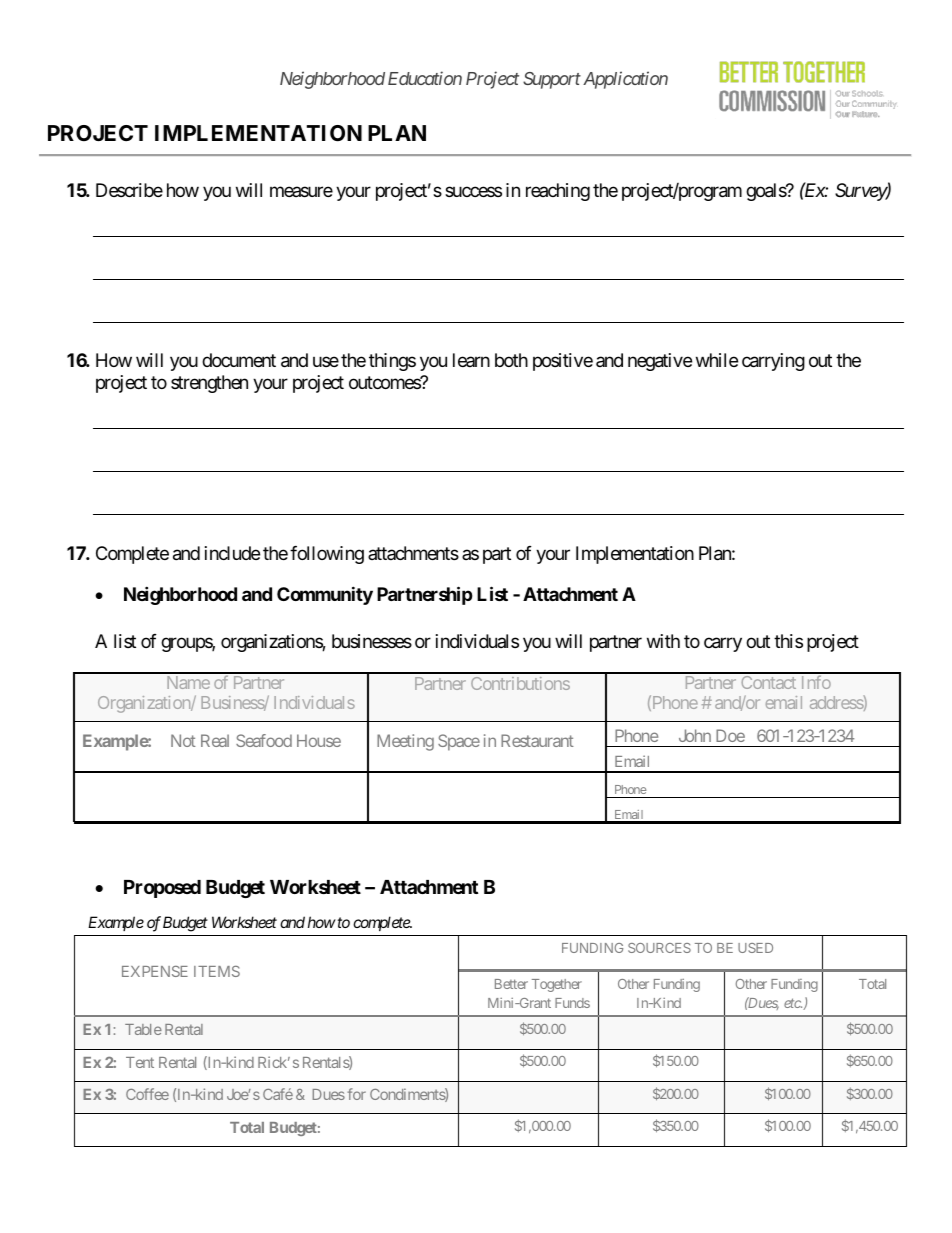  I want to click on learn, so click(471, 360).
